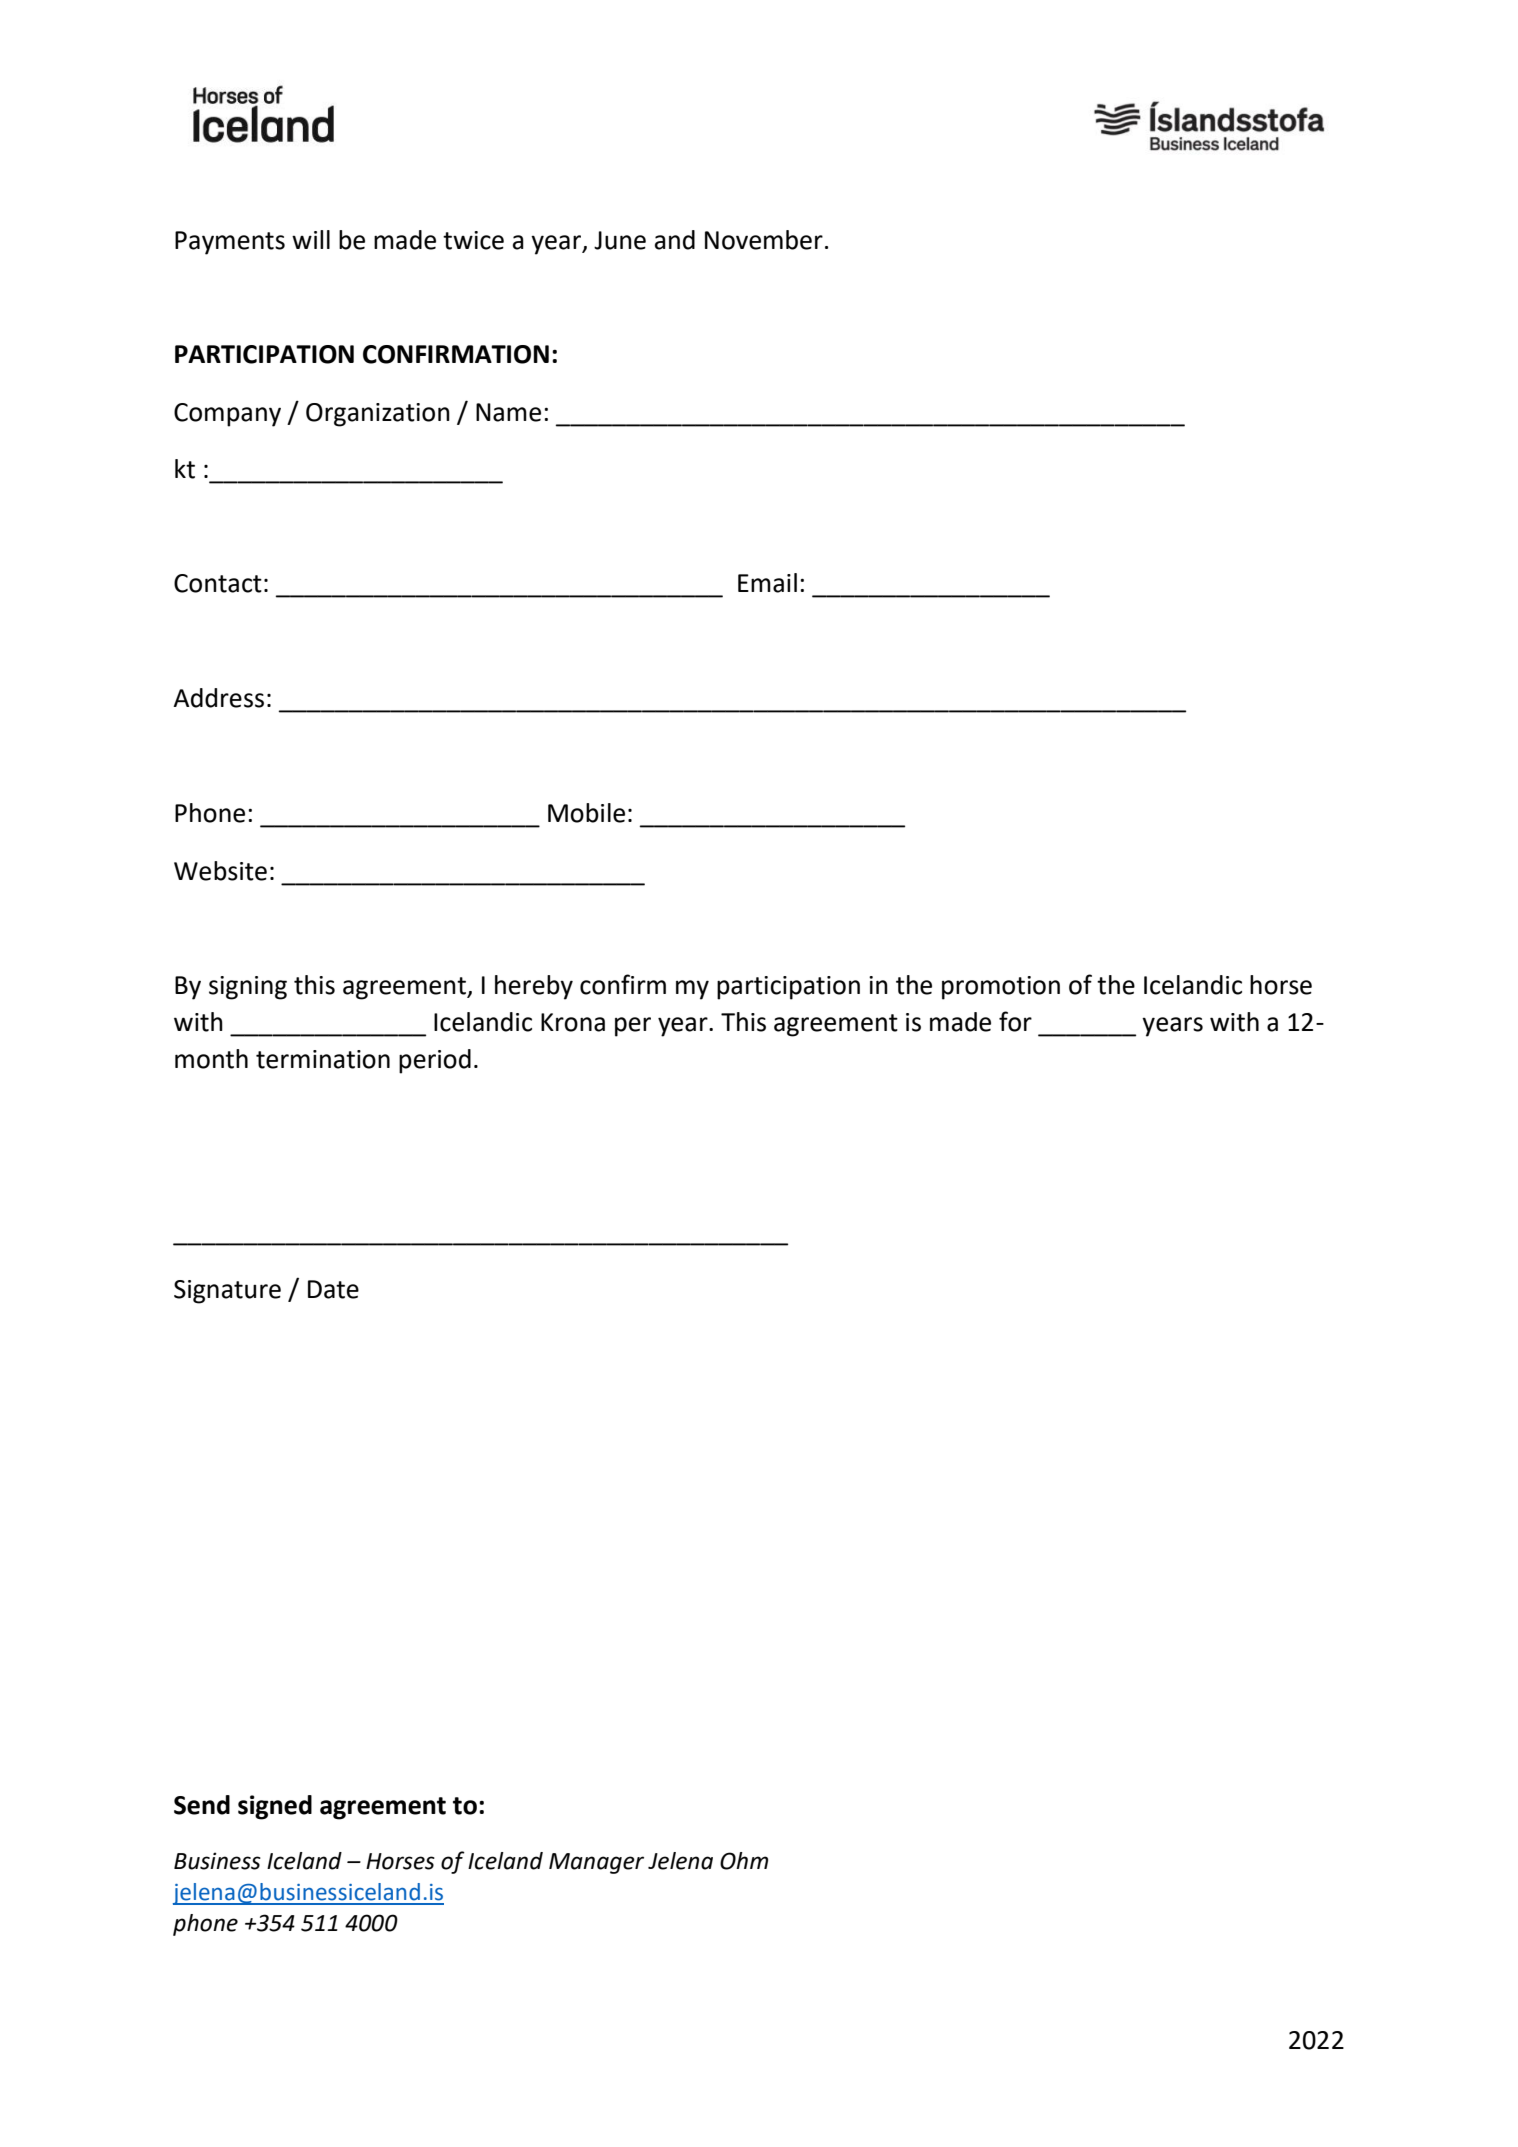 This screenshot has width=1518, height=2147. Describe the element at coordinates (1015, 1021) in the screenshot. I see `for` at that location.
